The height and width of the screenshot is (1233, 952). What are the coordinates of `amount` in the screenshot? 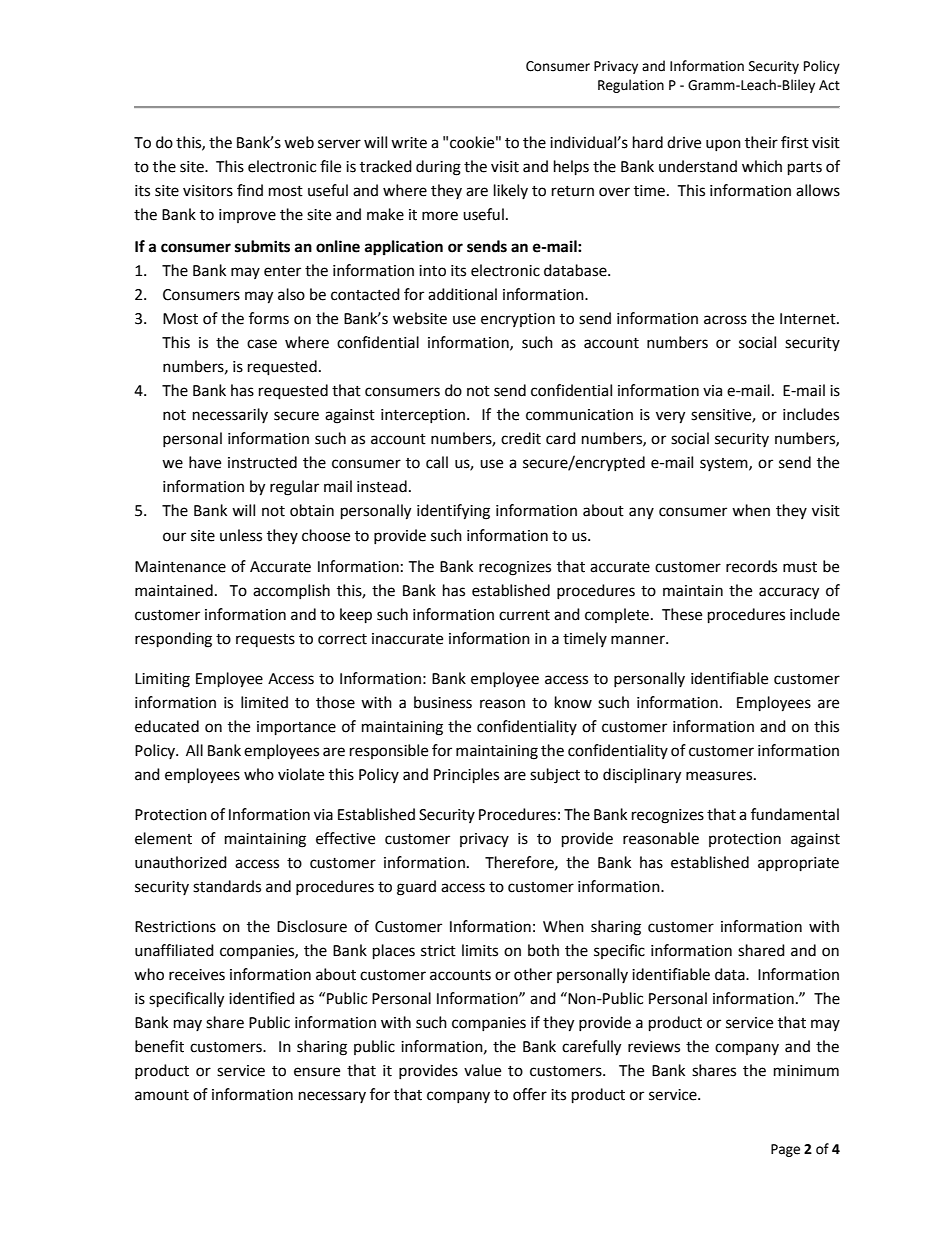 It's located at (162, 1095).
